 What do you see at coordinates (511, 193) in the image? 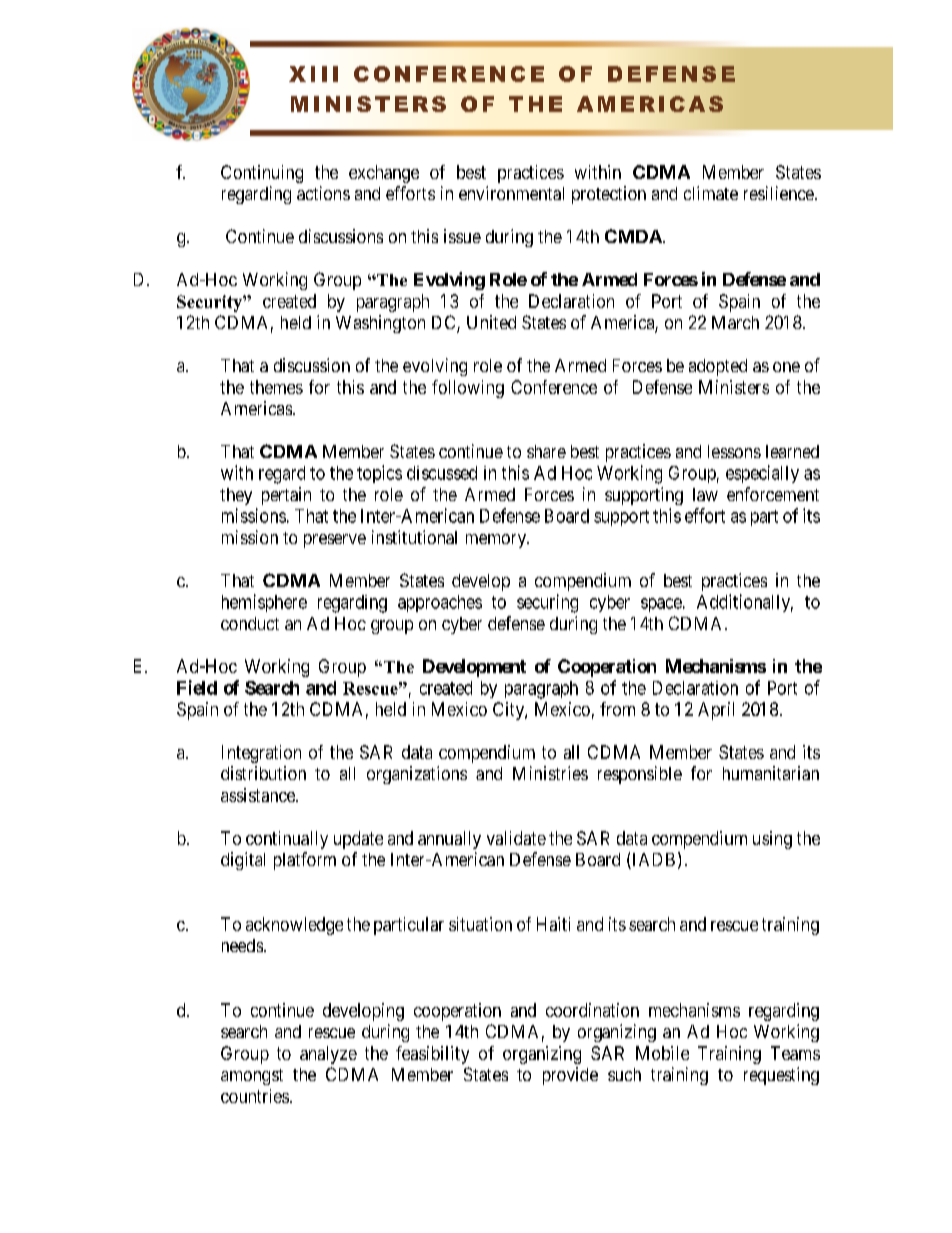
I see `environmental` at bounding box center [511, 193].
